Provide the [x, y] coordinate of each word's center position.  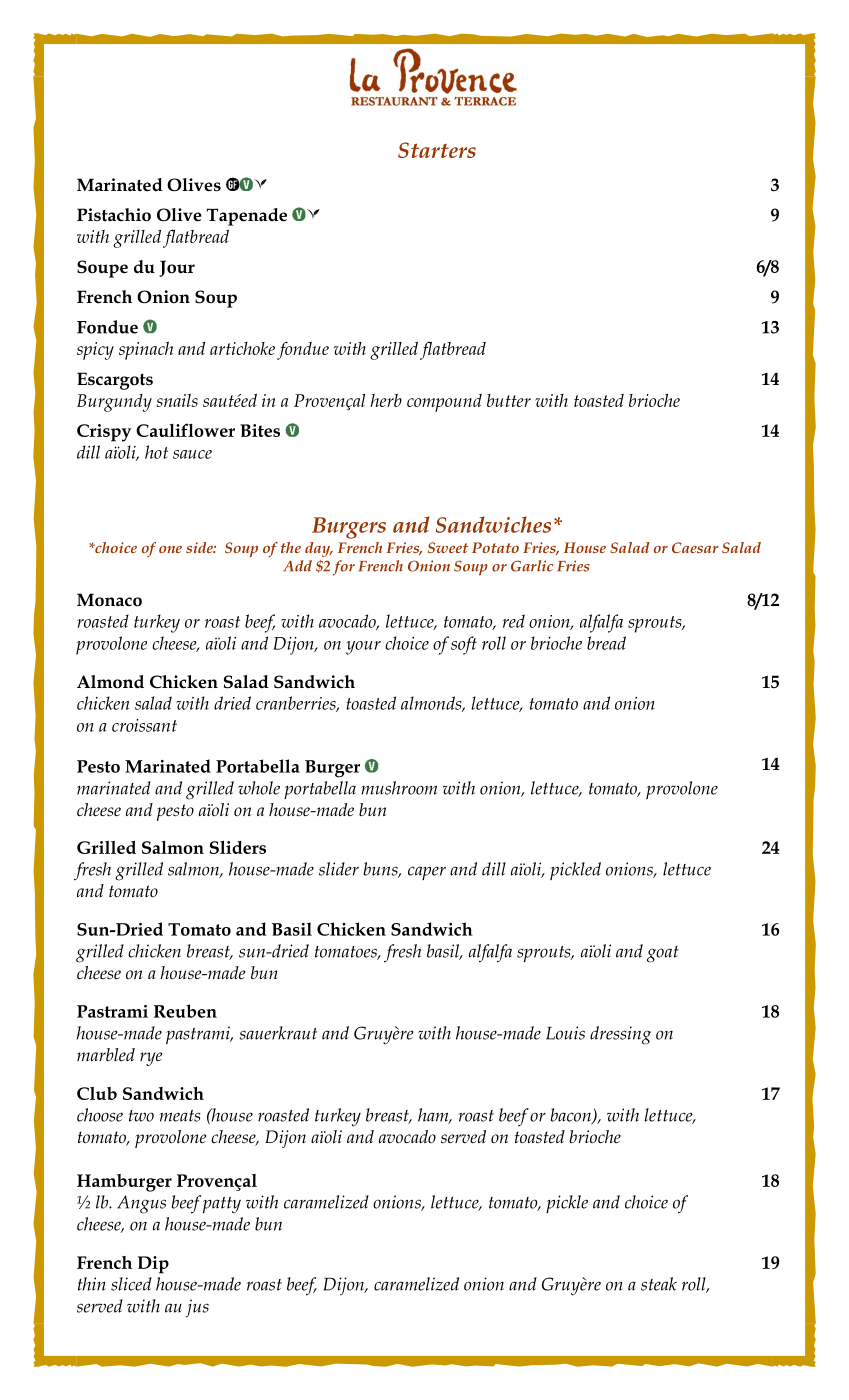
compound [444, 403]
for [344, 568]
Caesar [695, 547]
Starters [437, 150]
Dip [153, 1265]
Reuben [185, 1011]
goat [663, 954]
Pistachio [114, 215]
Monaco [109, 600]
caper [427, 873]
